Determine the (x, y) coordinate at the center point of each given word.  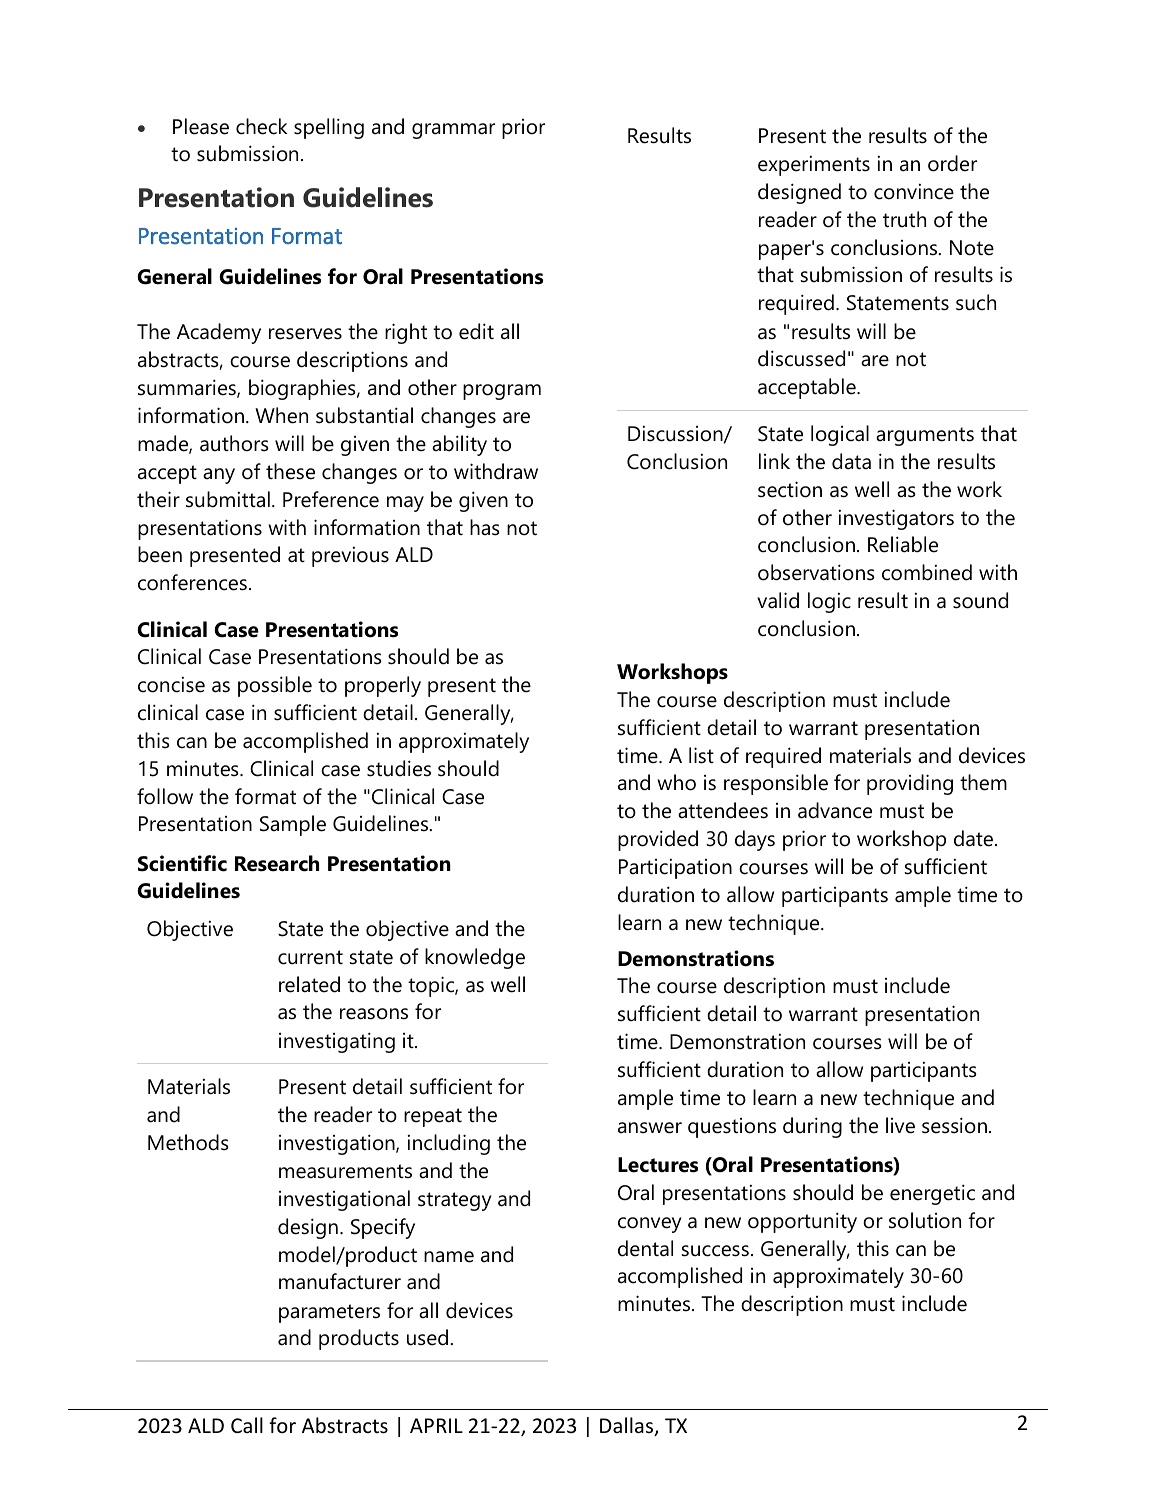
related (309, 984)
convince (914, 191)
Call (247, 1425)
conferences (192, 582)
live (900, 1125)
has (485, 527)
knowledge (475, 958)
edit (476, 331)
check (262, 126)
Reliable (903, 544)
